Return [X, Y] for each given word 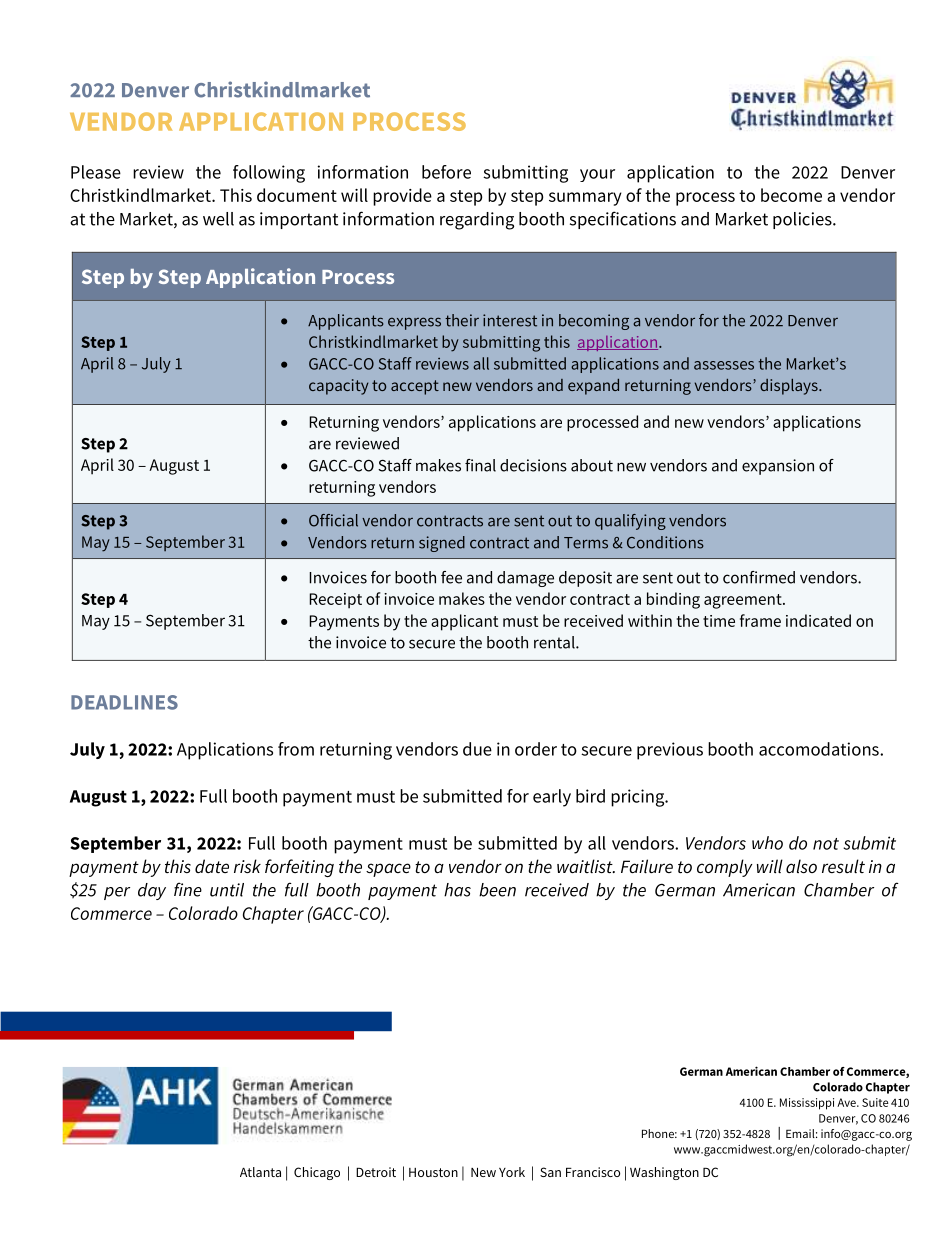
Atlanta [260, 1172]
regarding [477, 221]
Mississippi [807, 1104]
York [512, 1172]
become [791, 195]
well [218, 219]
